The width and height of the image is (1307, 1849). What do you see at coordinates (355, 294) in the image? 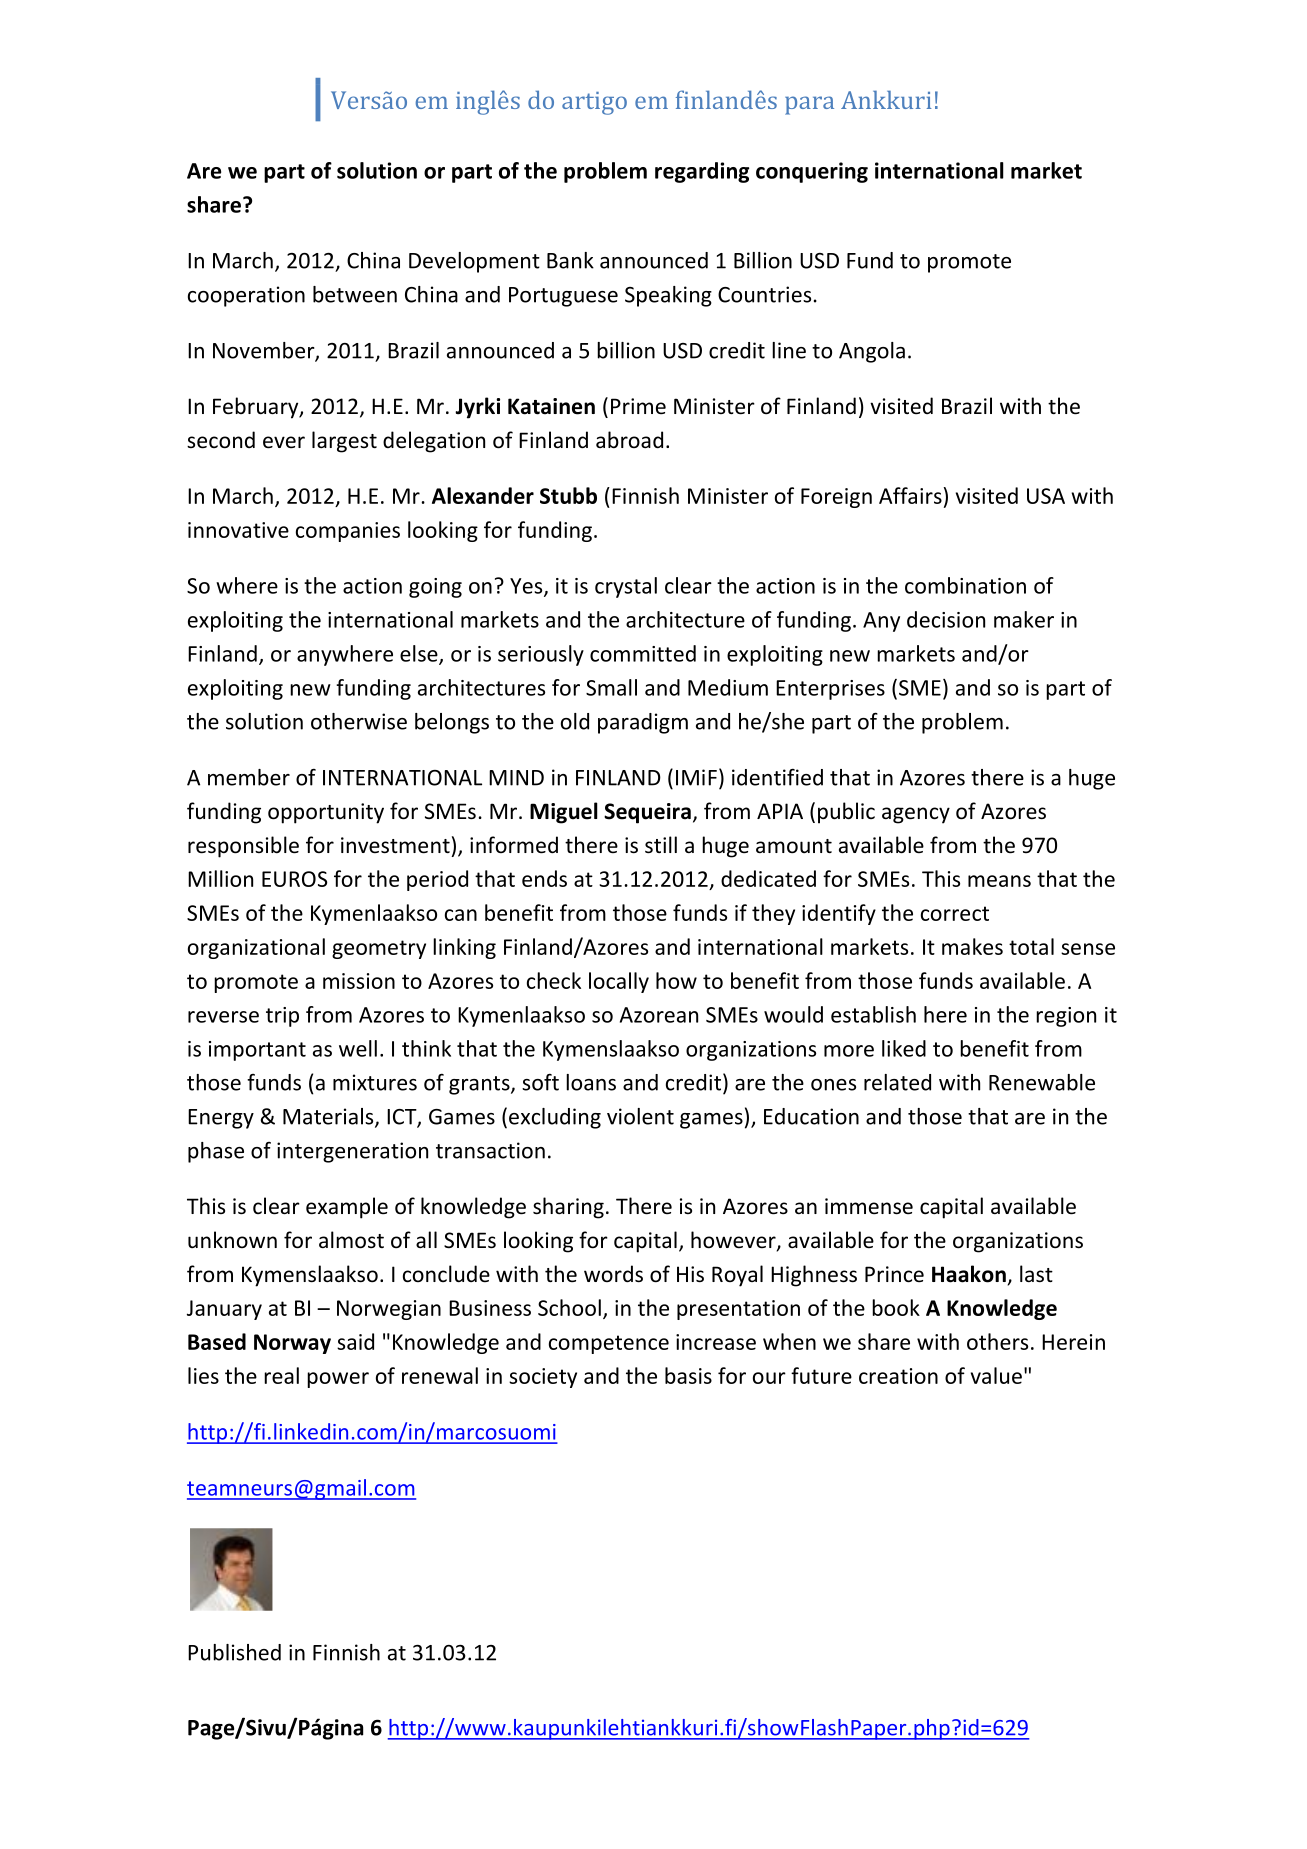
I see `between` at bounding box center [355, 294].
